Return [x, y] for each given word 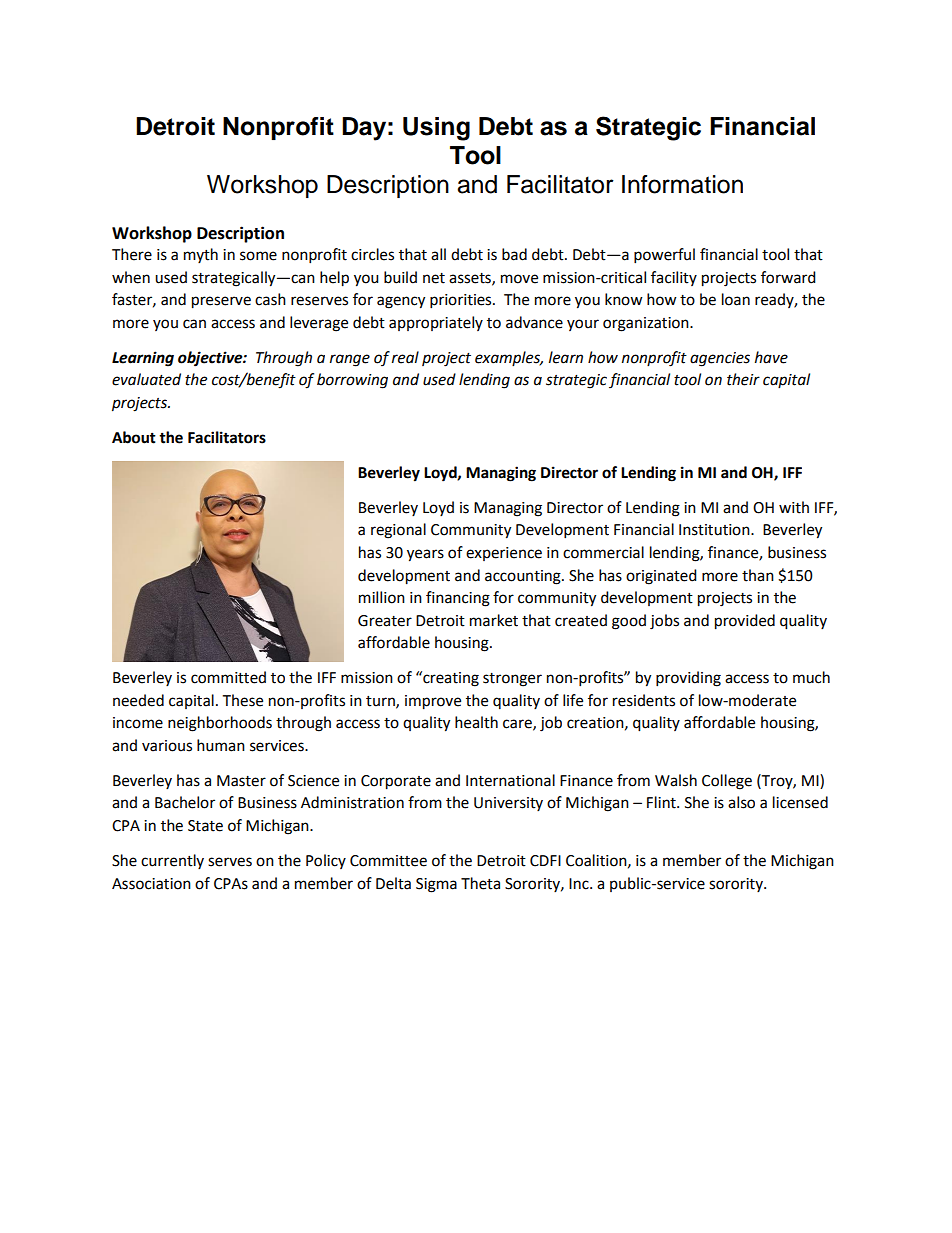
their [743, 379]
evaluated [146, 379]
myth [201, 255]
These [242, 700]
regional [398, 531]
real [405, 357]
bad [514, 254]
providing [688, 679]
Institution [715, 530]
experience [504, 554]
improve [433, 702]
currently [172, 861]
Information [682, 184]
